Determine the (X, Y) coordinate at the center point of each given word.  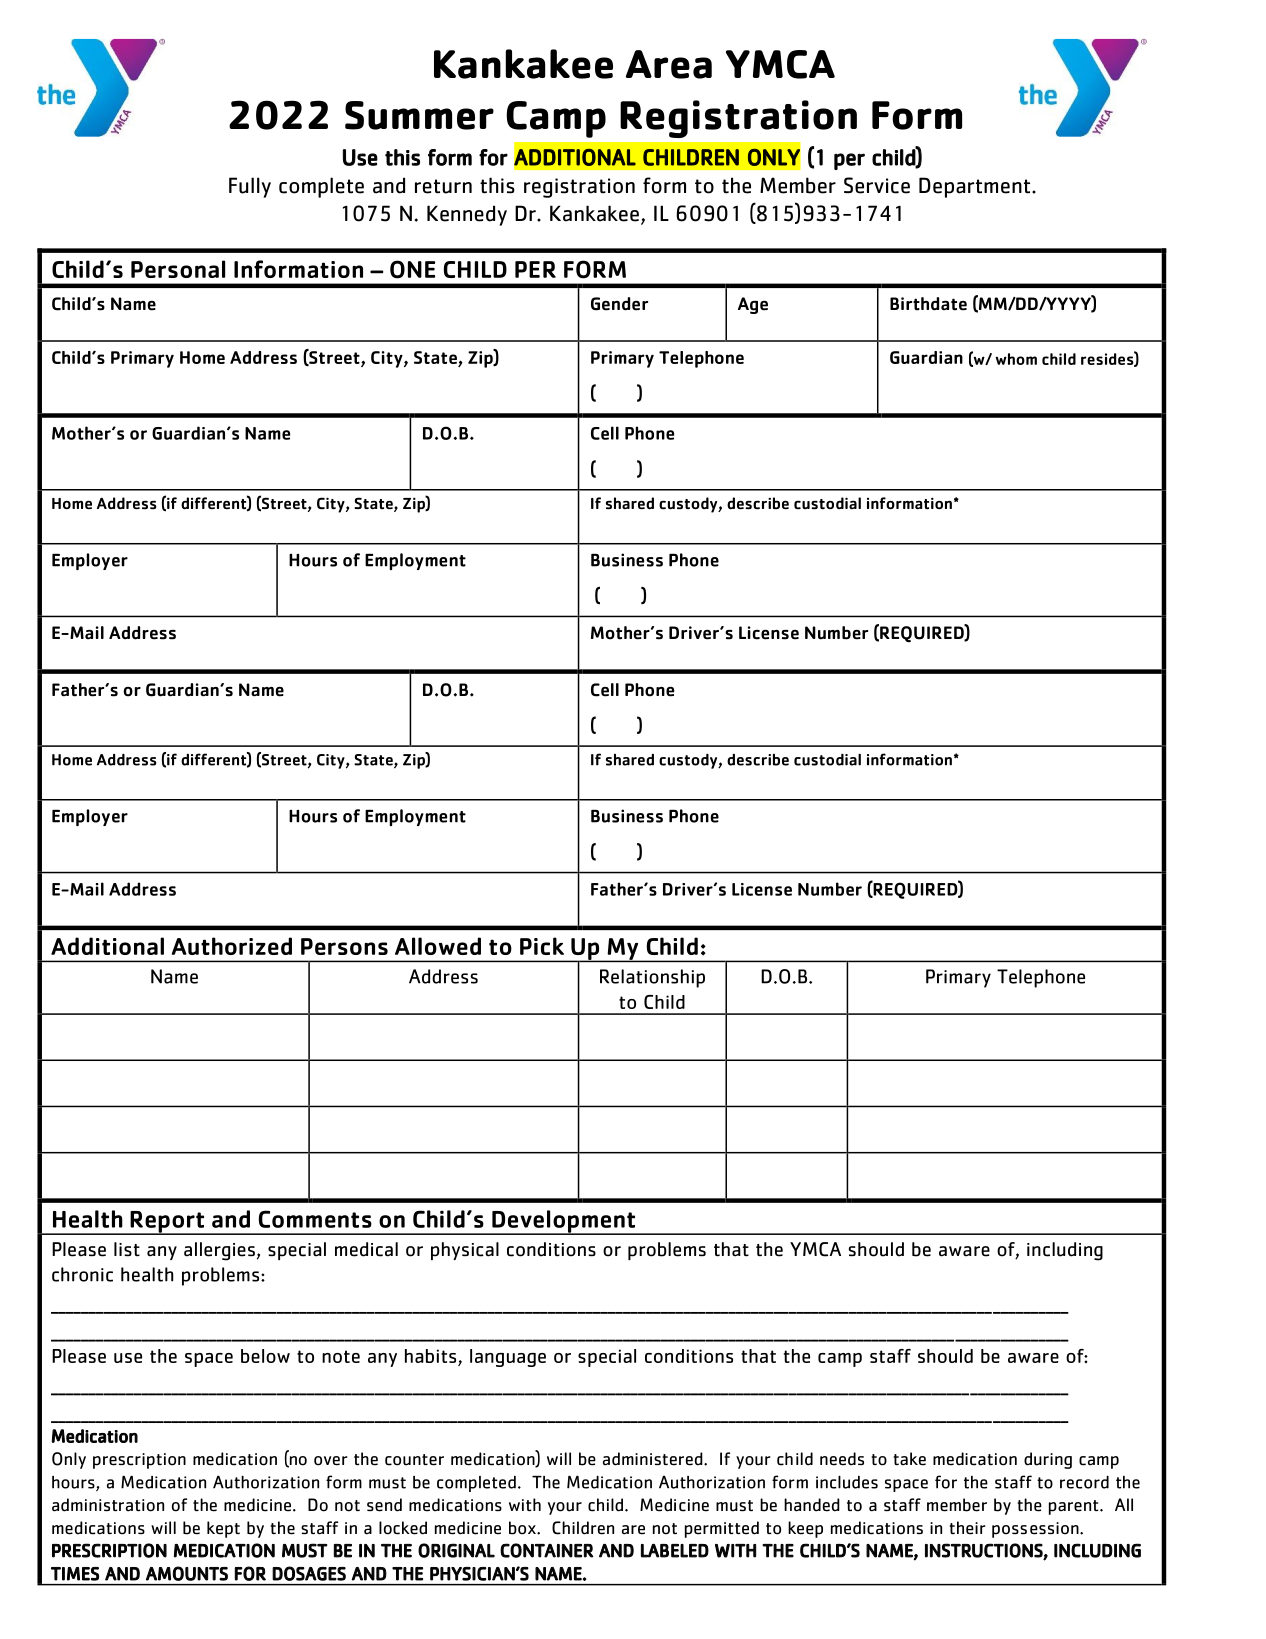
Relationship (652, 978)
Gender (619, 304)
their (967, 1528)
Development (563, 1222)
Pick (542, 946)
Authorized (232, 946)
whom (1016, 359)
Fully (250, 187)
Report (167, 1223)
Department (976, 187)
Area (669, 64)
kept (223, 1529)
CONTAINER (546, 1550)
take (909, 1459)
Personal (178, 269)
